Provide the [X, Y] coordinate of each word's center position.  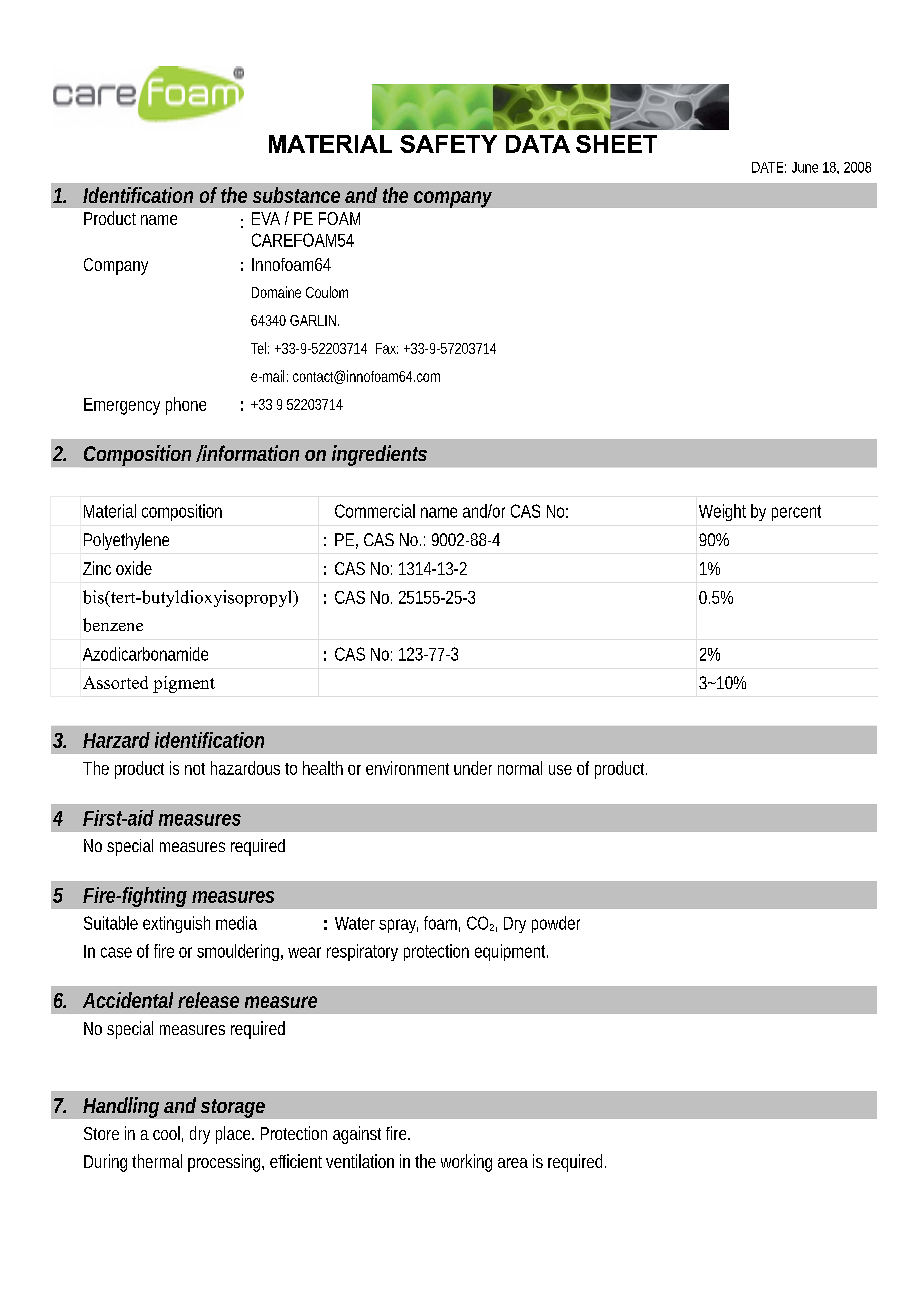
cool [166, 1133]
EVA [266, 218]
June [805, 167]
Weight [722, 512]
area [513, 1163]
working [466, 1163]
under [473, 768]
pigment [184, 684]
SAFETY [448, 144]
